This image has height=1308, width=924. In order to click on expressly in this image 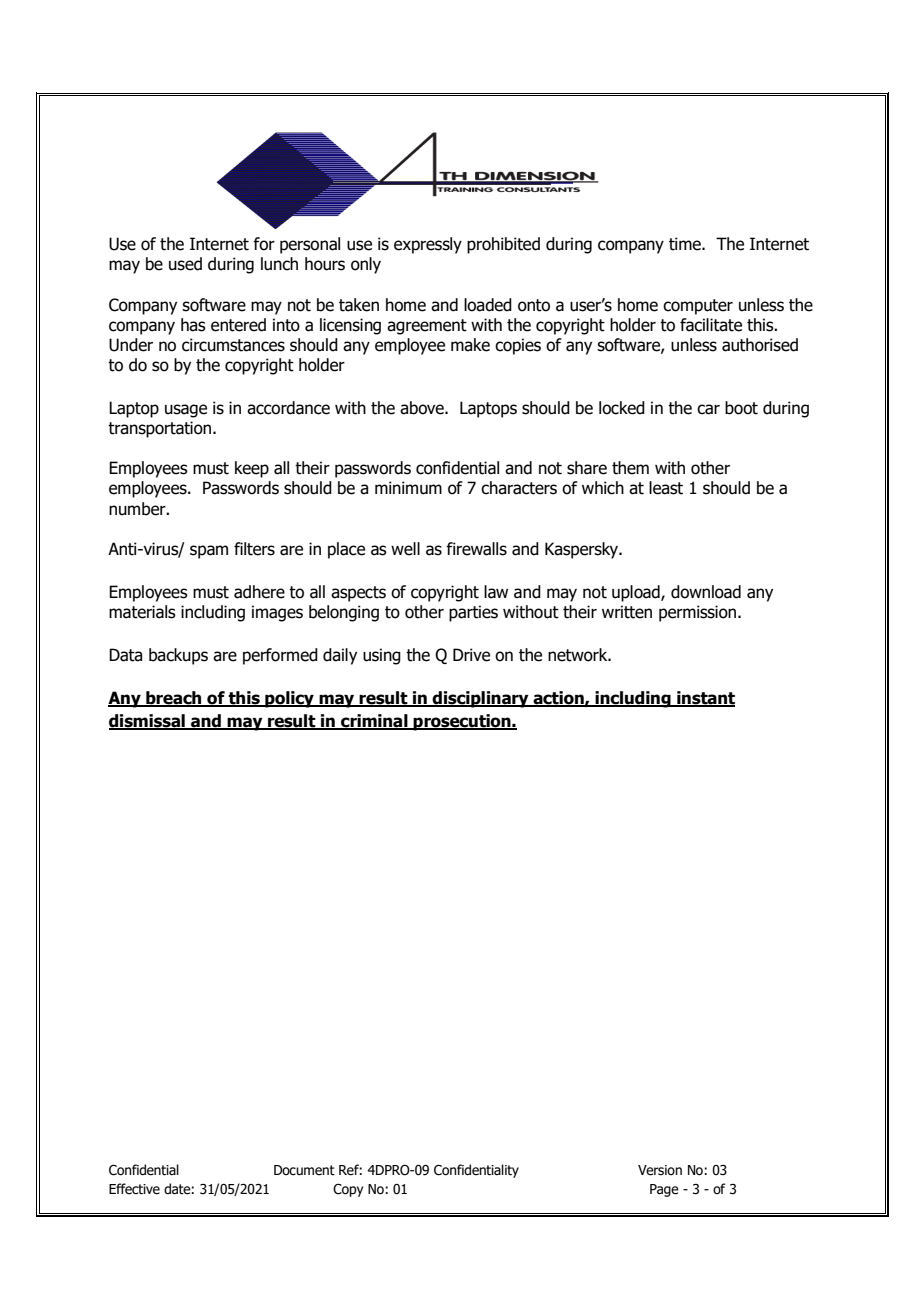, I will do `click(428, 245)`.
